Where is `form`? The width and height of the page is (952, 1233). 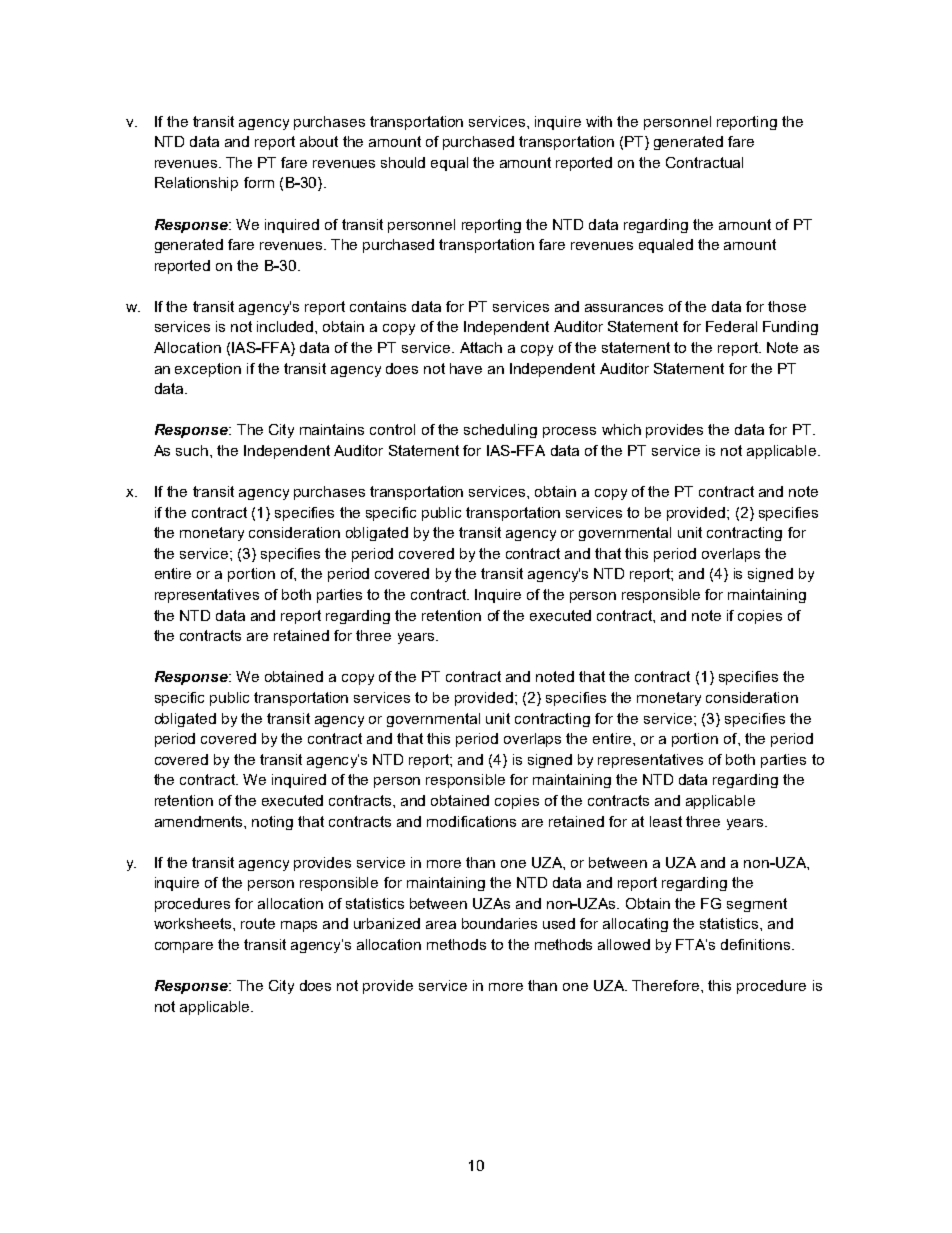 form is located at coordinates (259, 182).
